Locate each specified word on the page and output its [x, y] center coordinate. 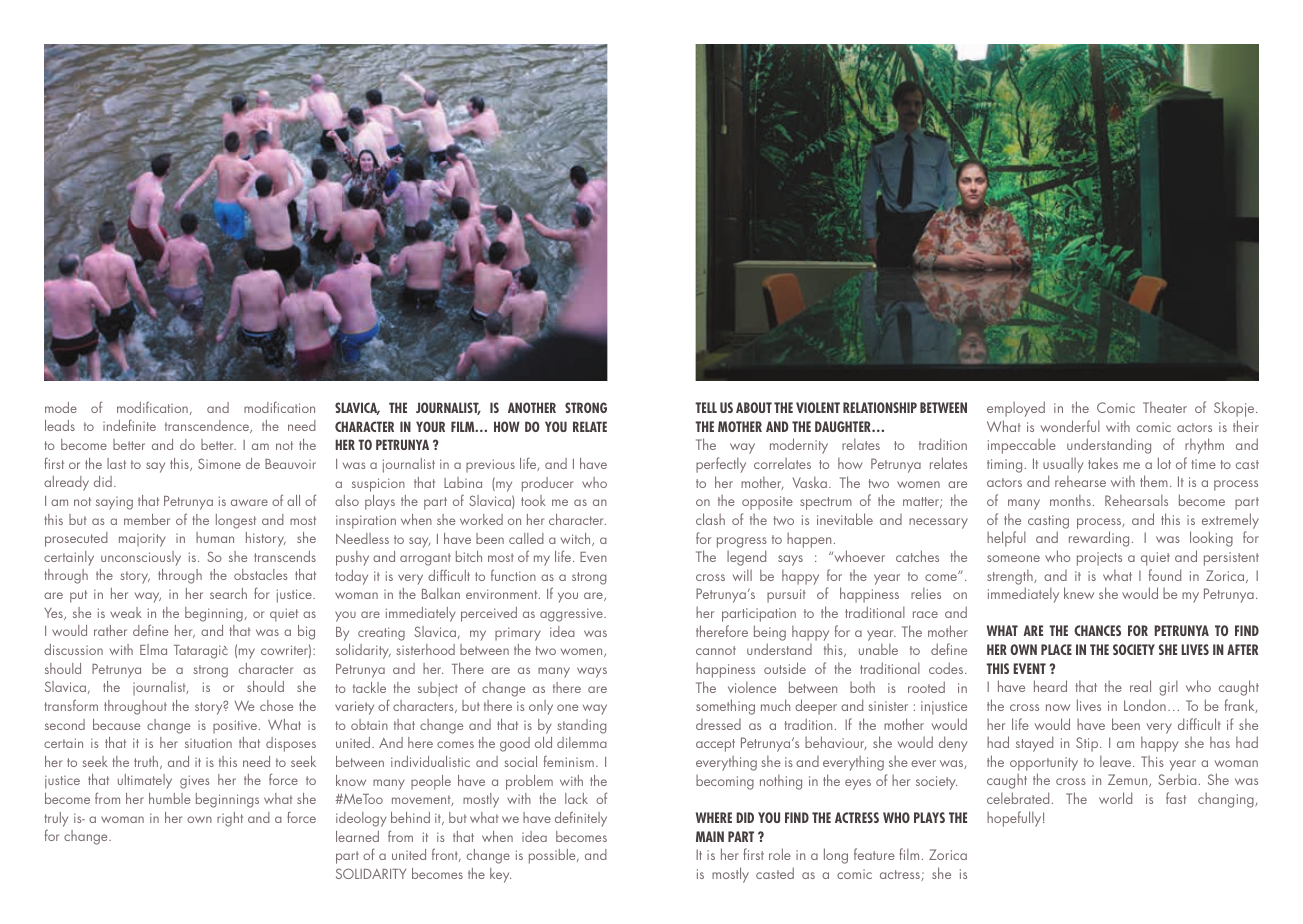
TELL [706, 407]
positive [236, 727]
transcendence [208, 426]
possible [553, 856]
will [742, 575]
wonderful [1070, 426]
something [725, 707]
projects [1099, 559]
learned [357, 836]
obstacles [260, 574]
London [1145, 705]
